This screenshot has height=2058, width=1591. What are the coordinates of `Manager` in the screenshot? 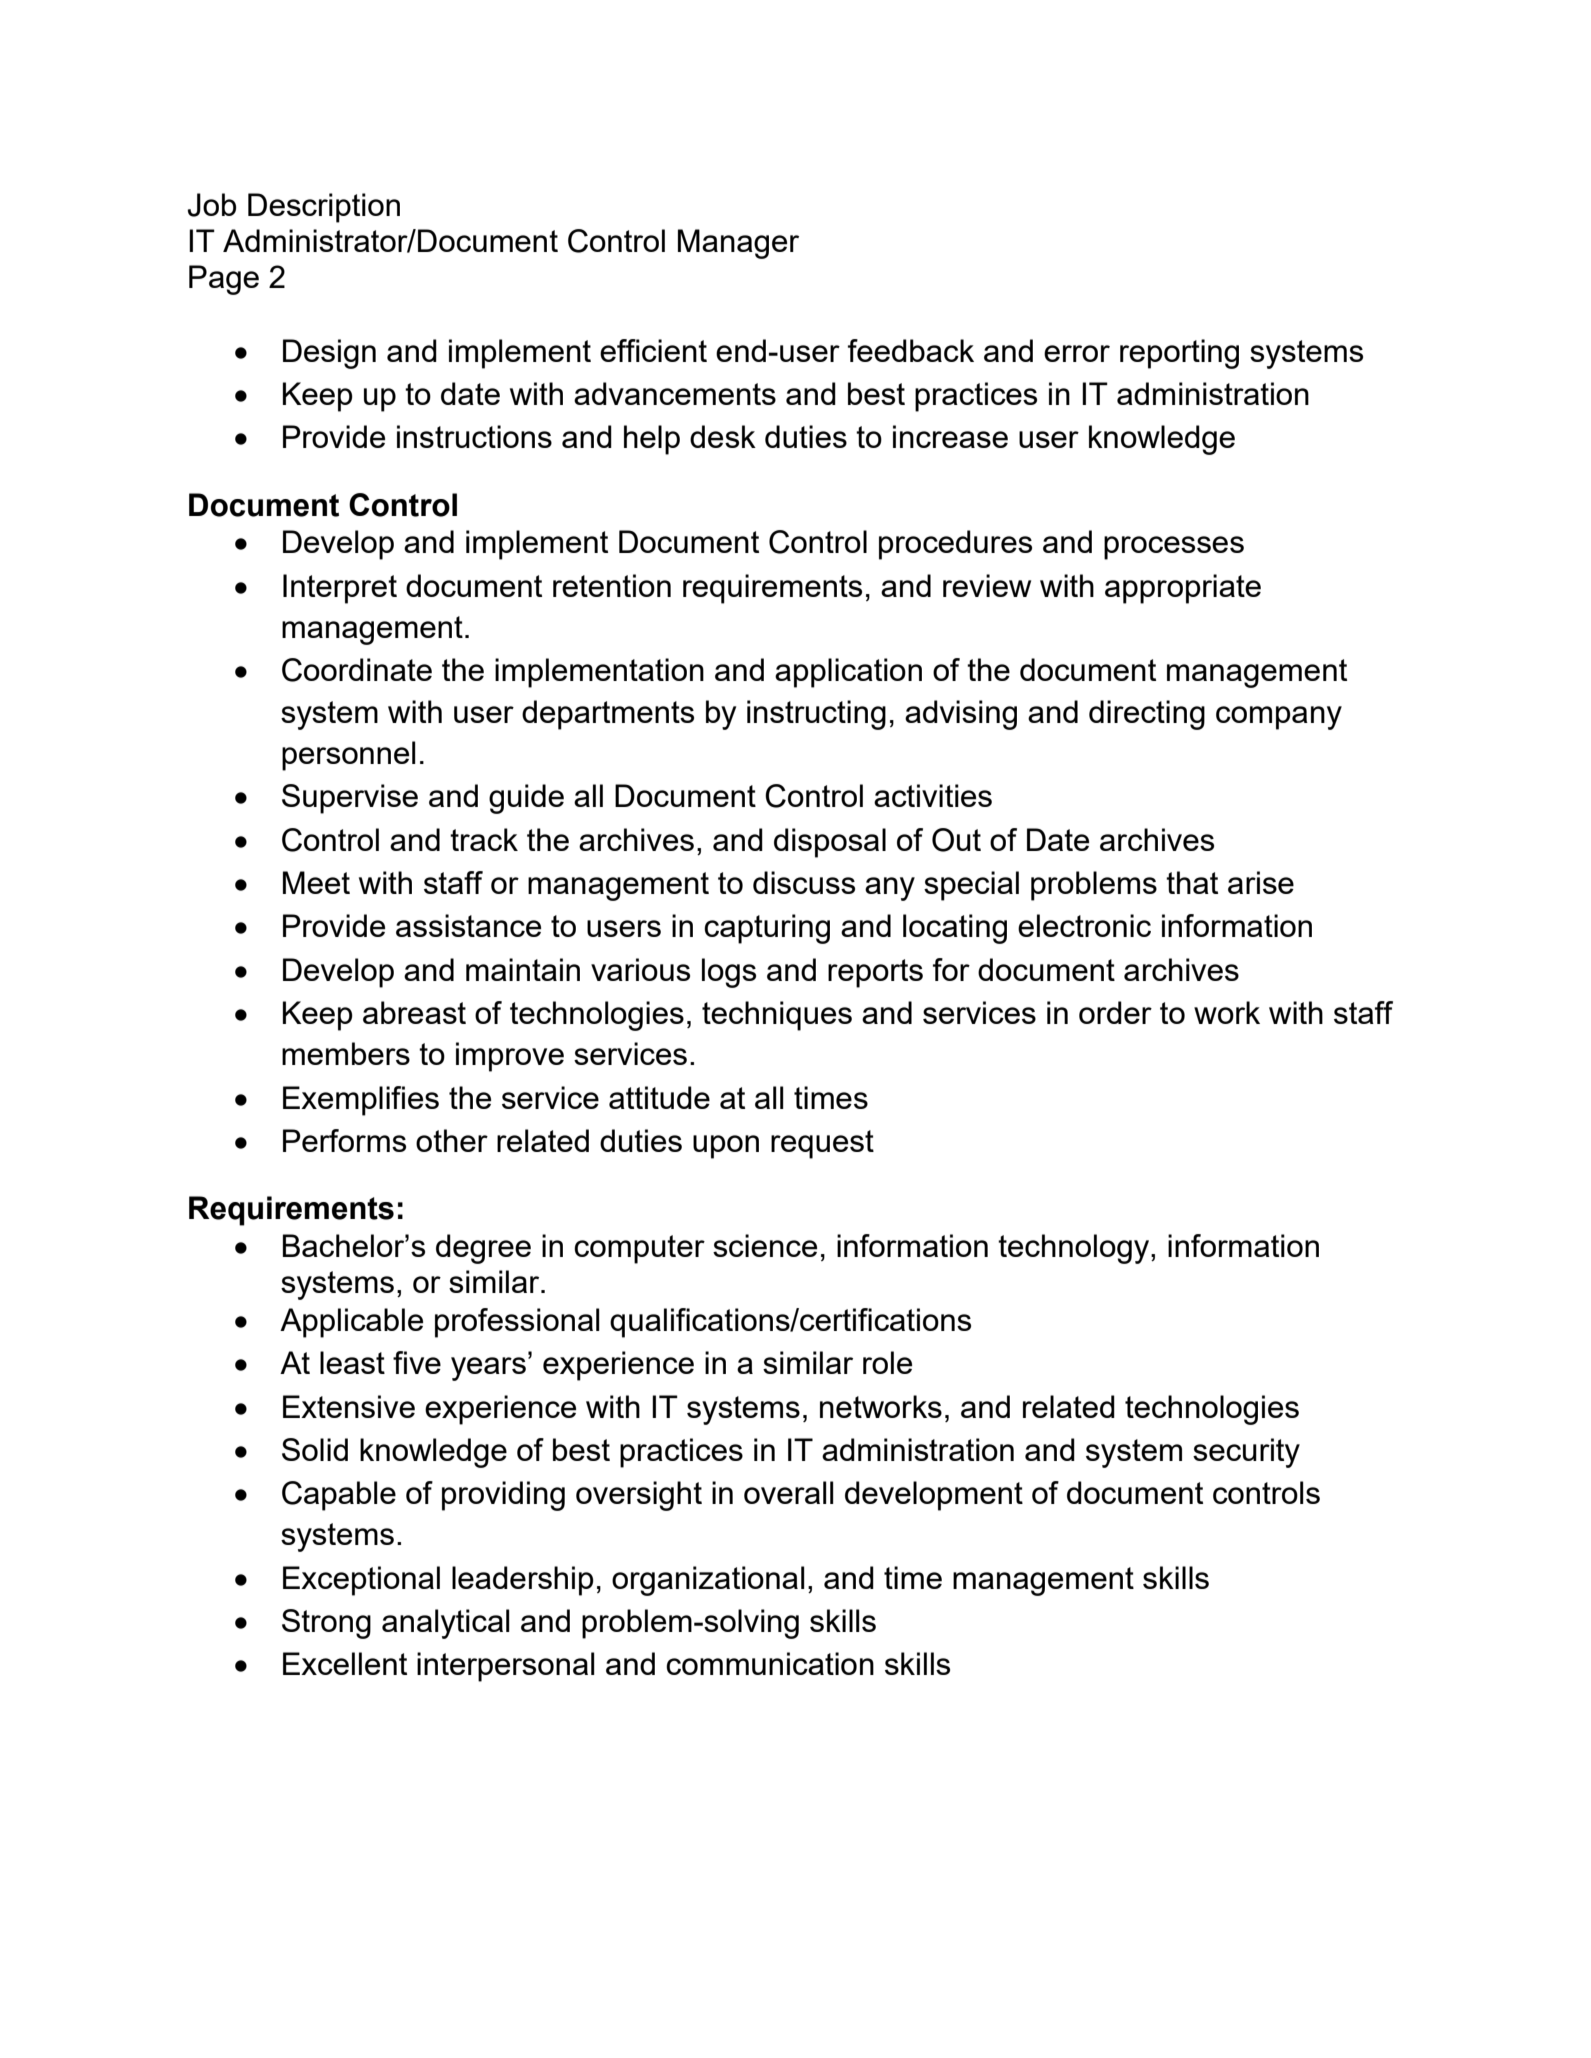 It's located at (738, 244).
